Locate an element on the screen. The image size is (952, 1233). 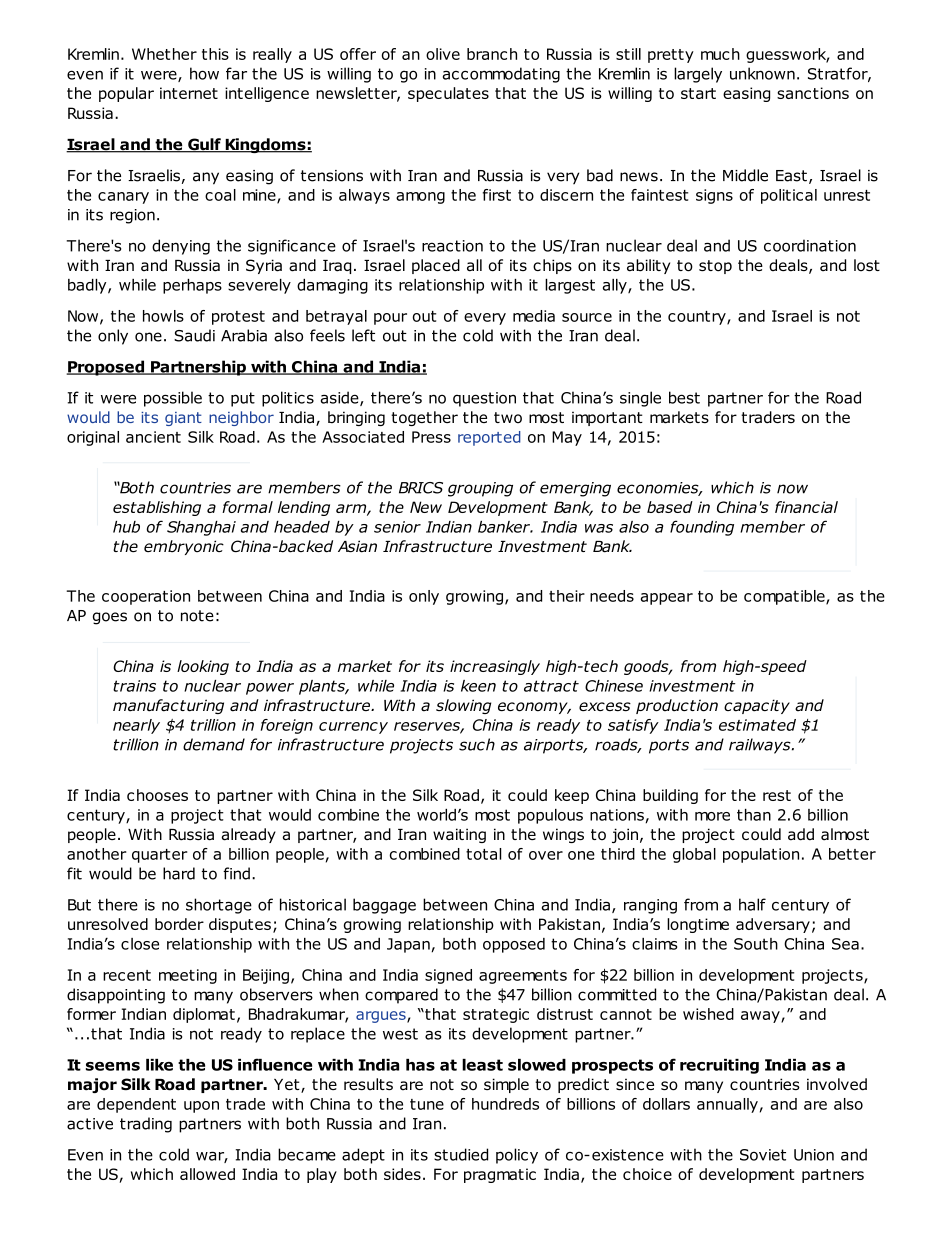
total is located at coordinates (483, 854).
